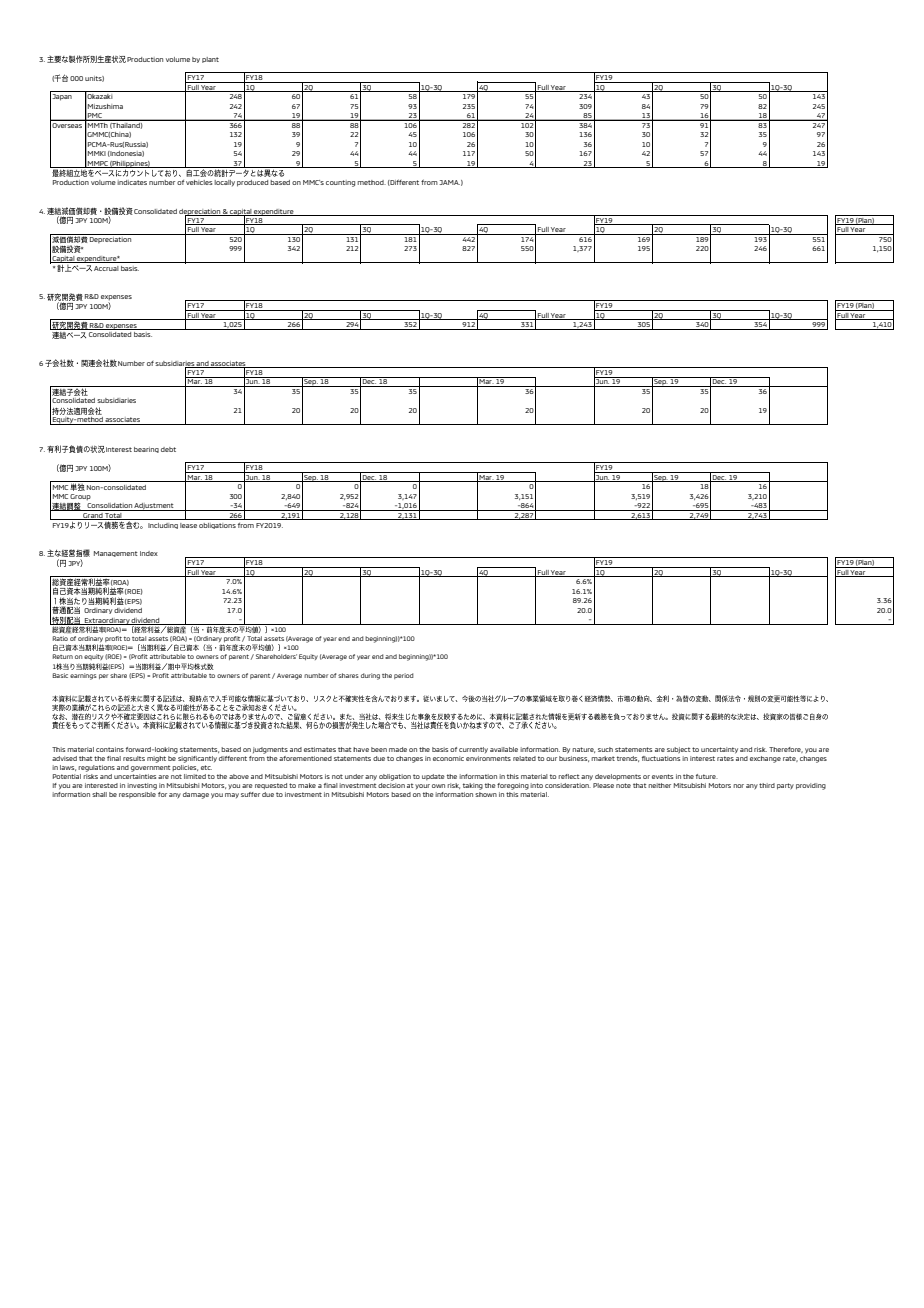 This document has height=1308, width=924. Describe the element at coordinates (154, 507) in the document. I see `Adjustment` at that location.
